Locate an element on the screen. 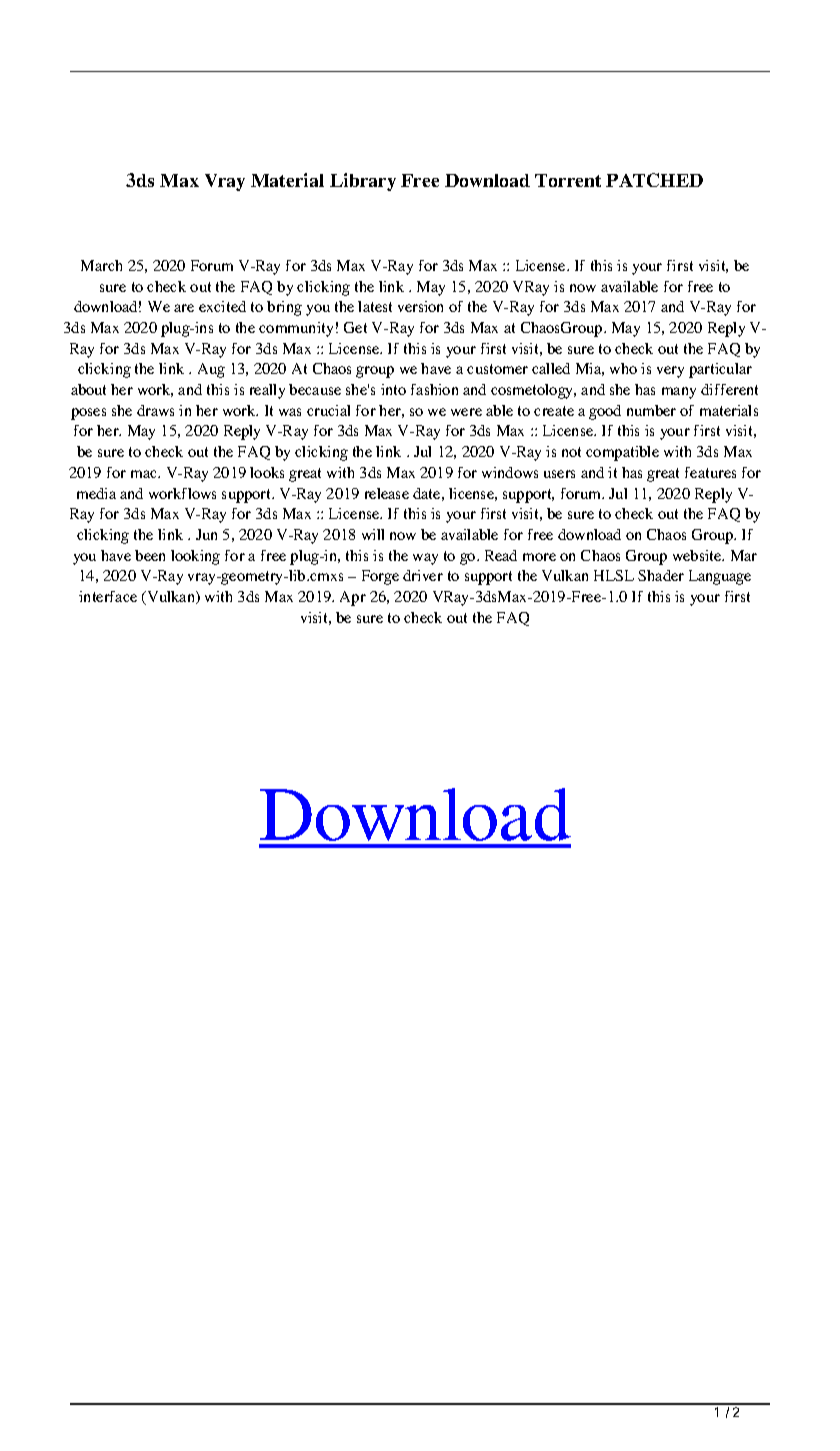 The image size is (840, 1451). are is located at coordinates (184, 308).
